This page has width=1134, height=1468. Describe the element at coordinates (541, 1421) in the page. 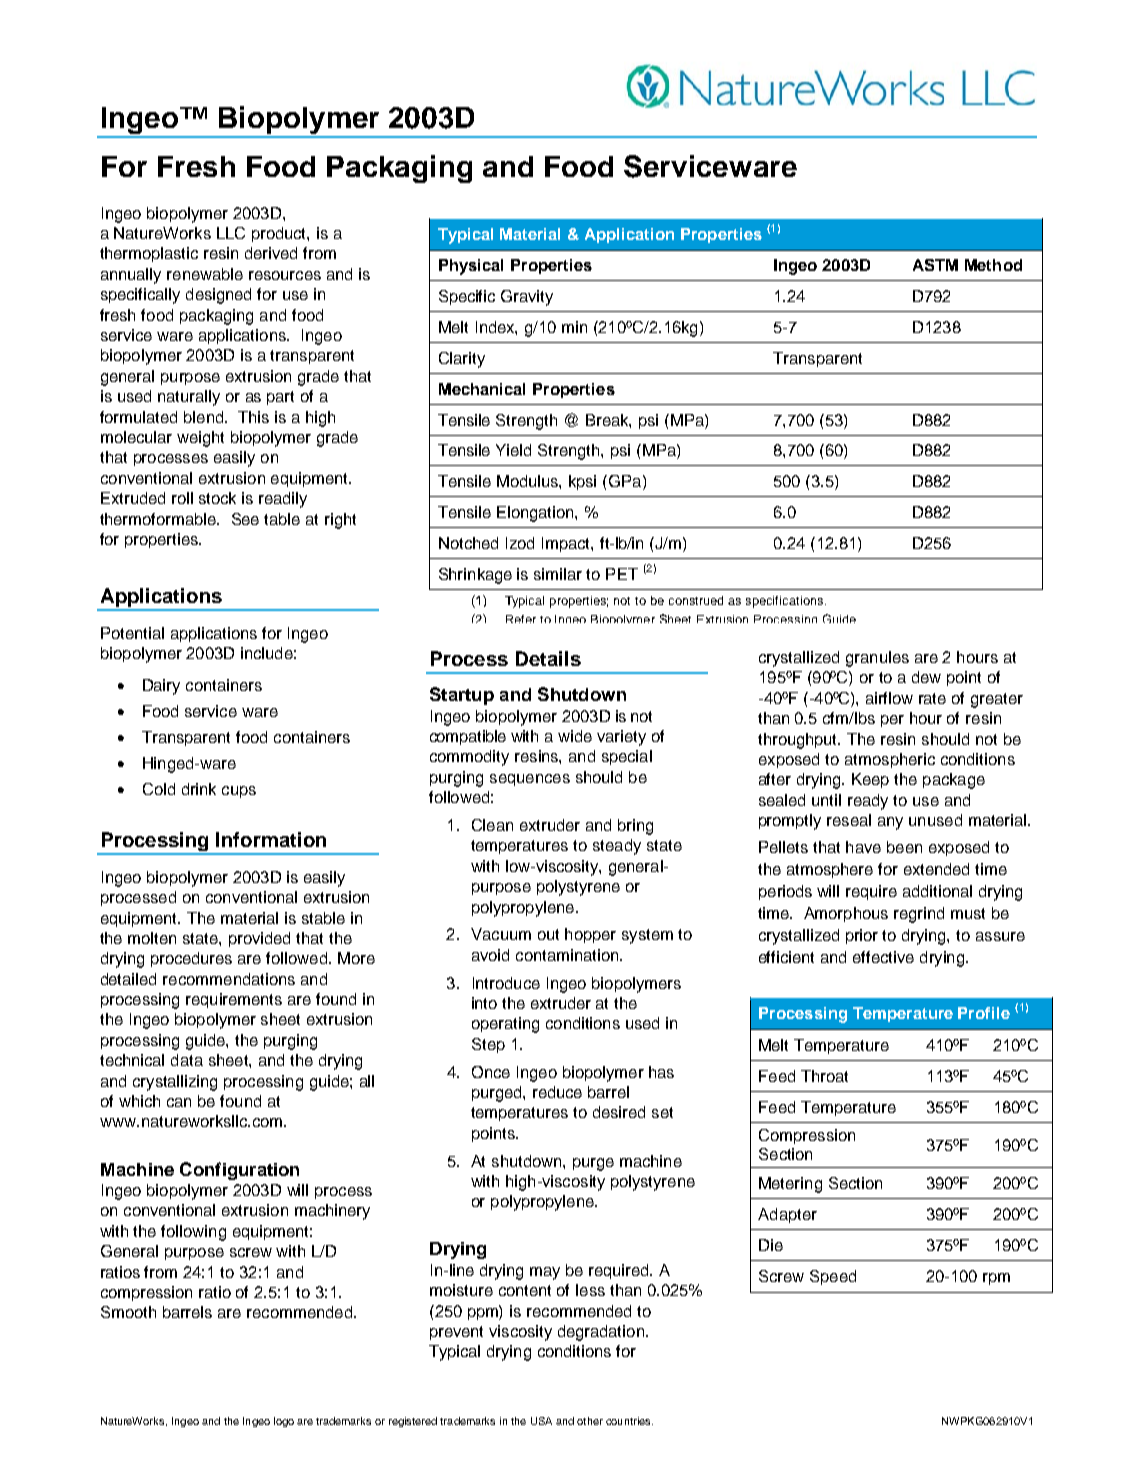

I see `USA` at that location.
